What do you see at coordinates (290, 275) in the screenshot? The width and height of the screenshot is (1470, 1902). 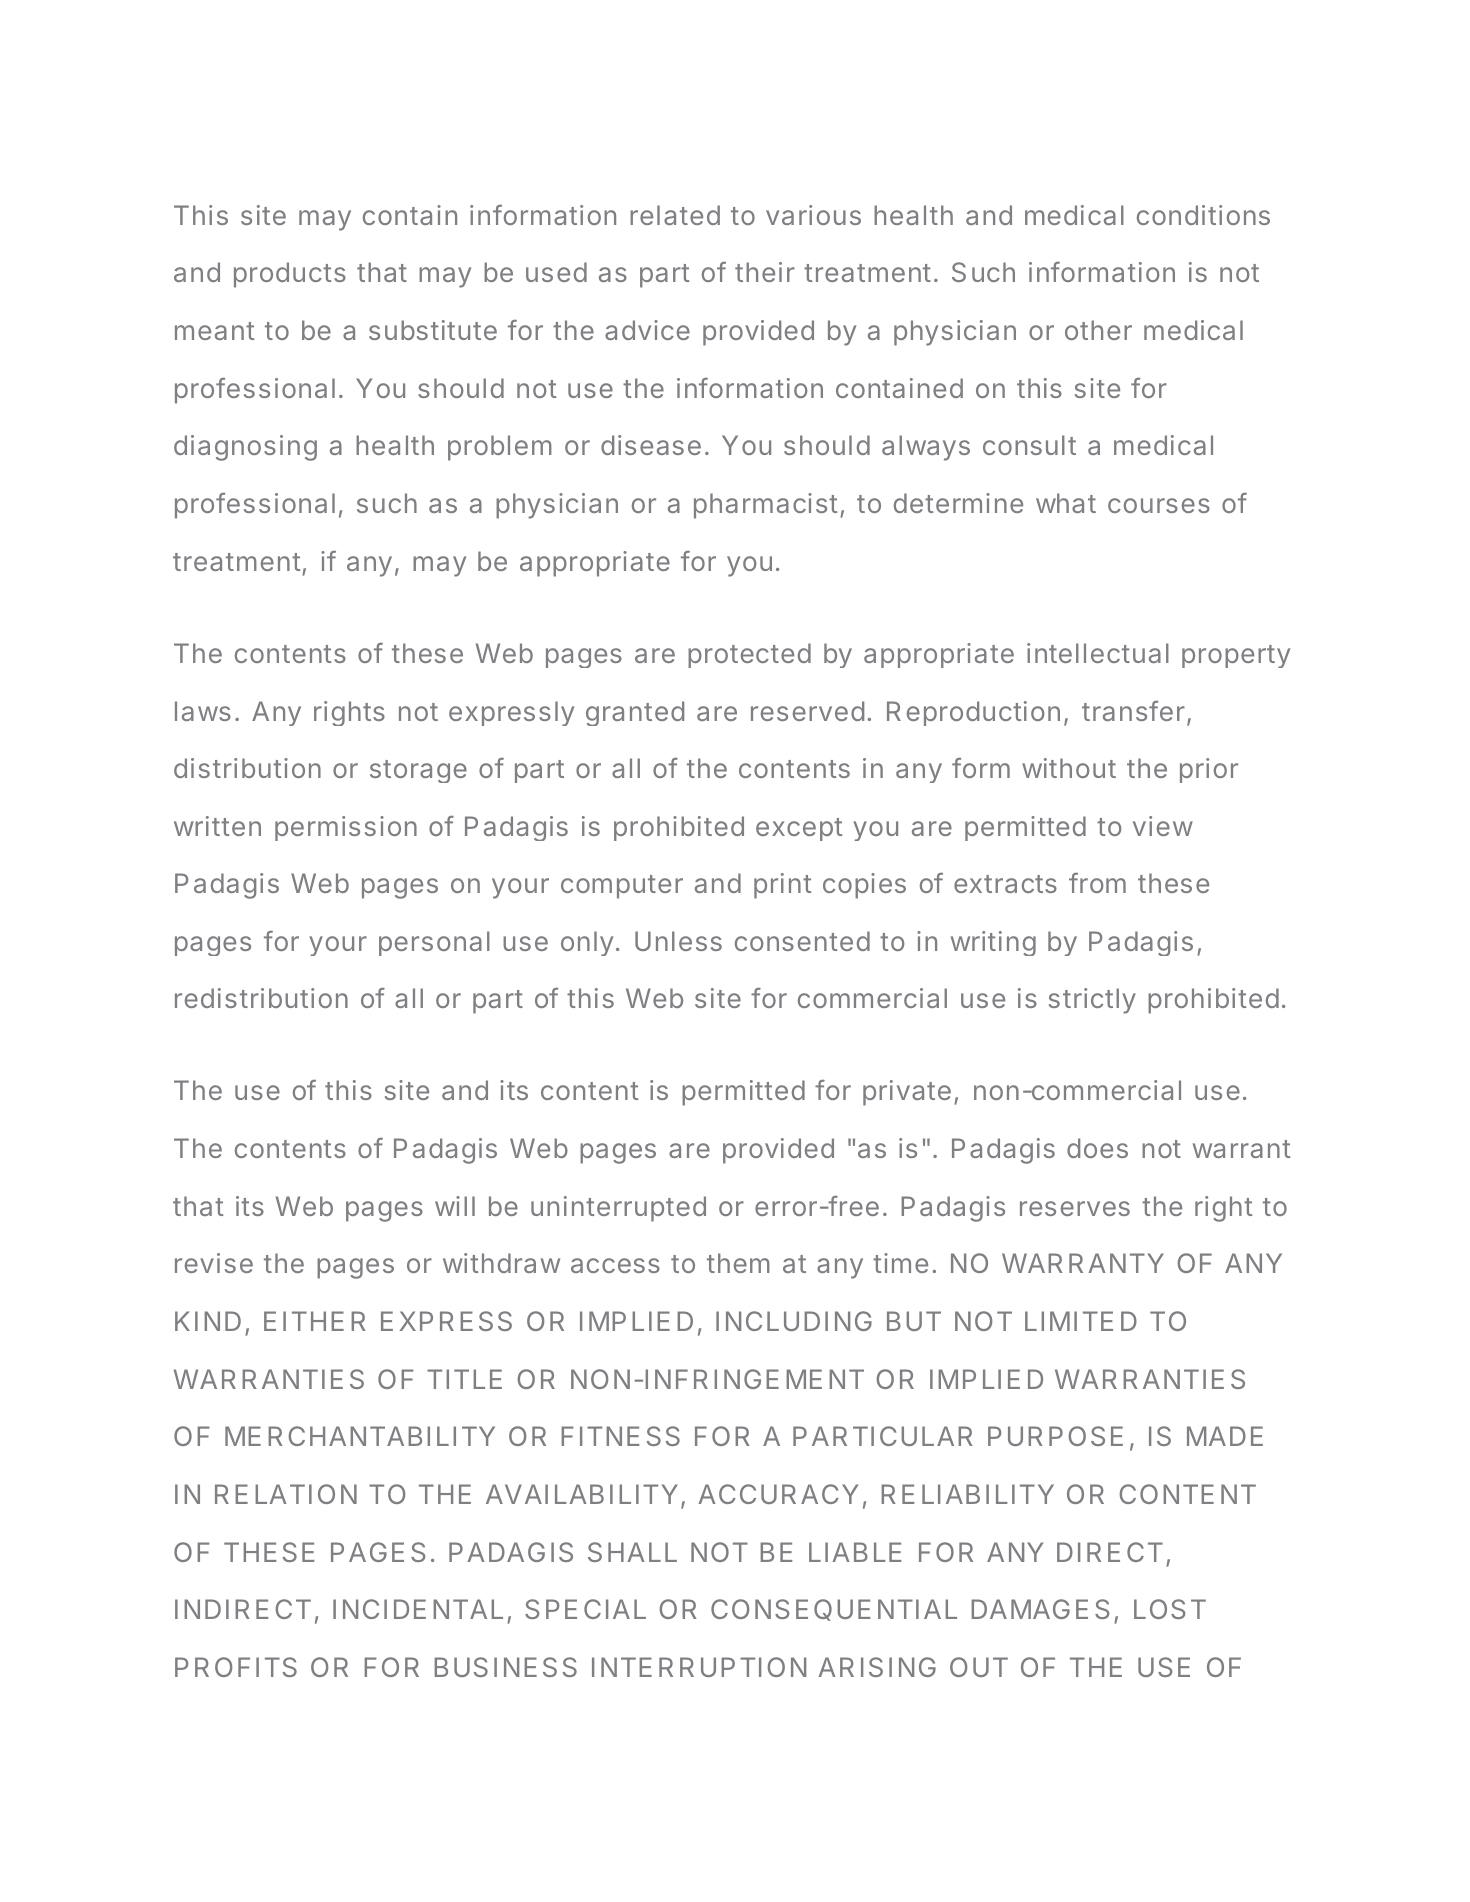 I see `products` at bounding box center [290, 275].
